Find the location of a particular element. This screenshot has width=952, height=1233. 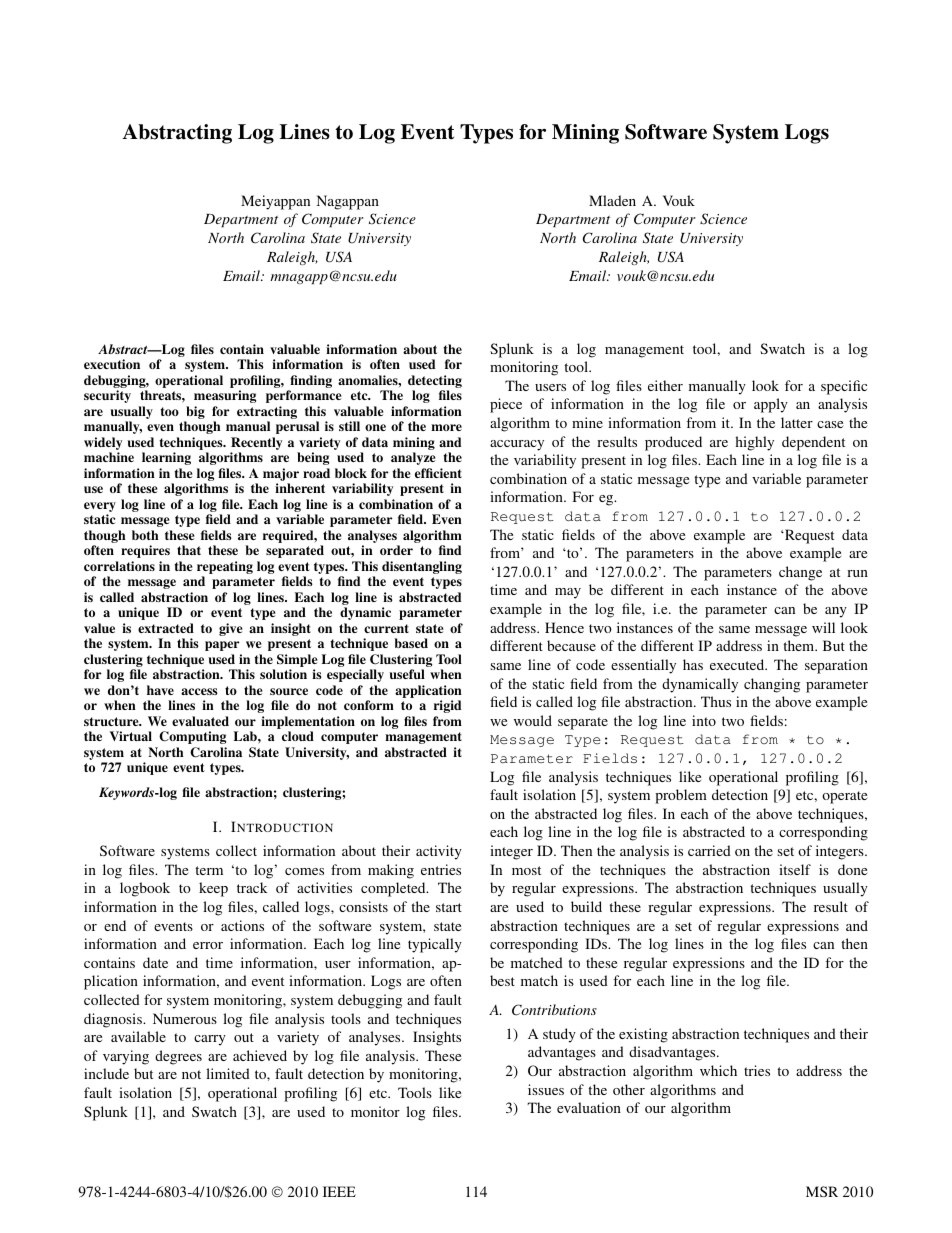

specific is located at coordinates (844, 387).
